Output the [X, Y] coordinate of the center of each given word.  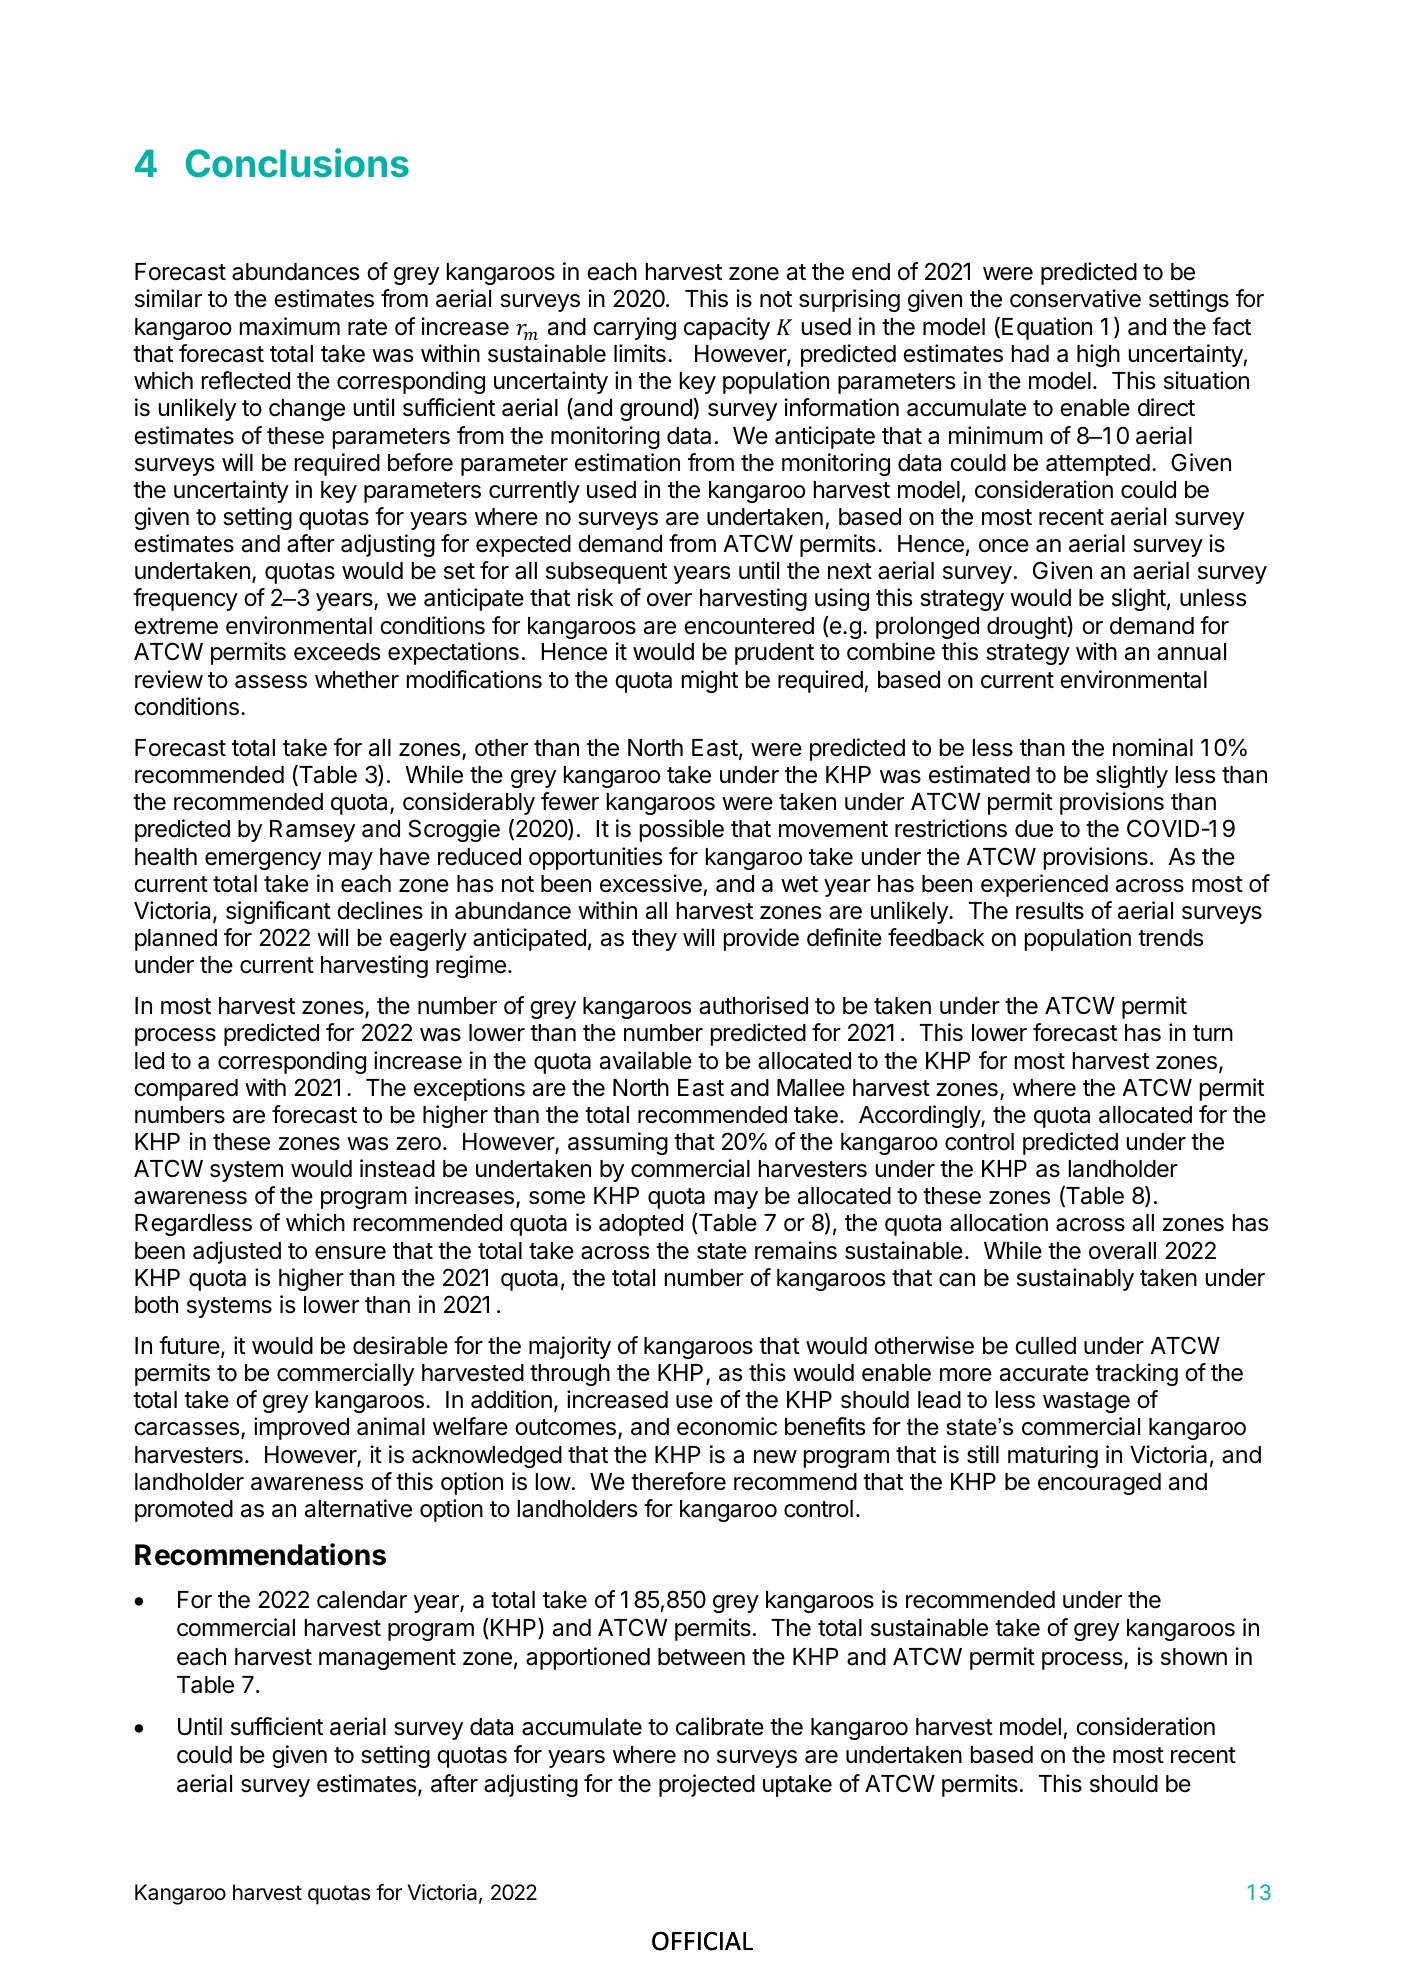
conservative [1075, 298]
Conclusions [297, 163]
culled [1045, 1346]
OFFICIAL [702, 1941]
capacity [727, 328]
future [189, 1345]
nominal [1153, 747]
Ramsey [312, 831]
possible [682, 830]
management [387, 1659]
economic [727, 1426]
